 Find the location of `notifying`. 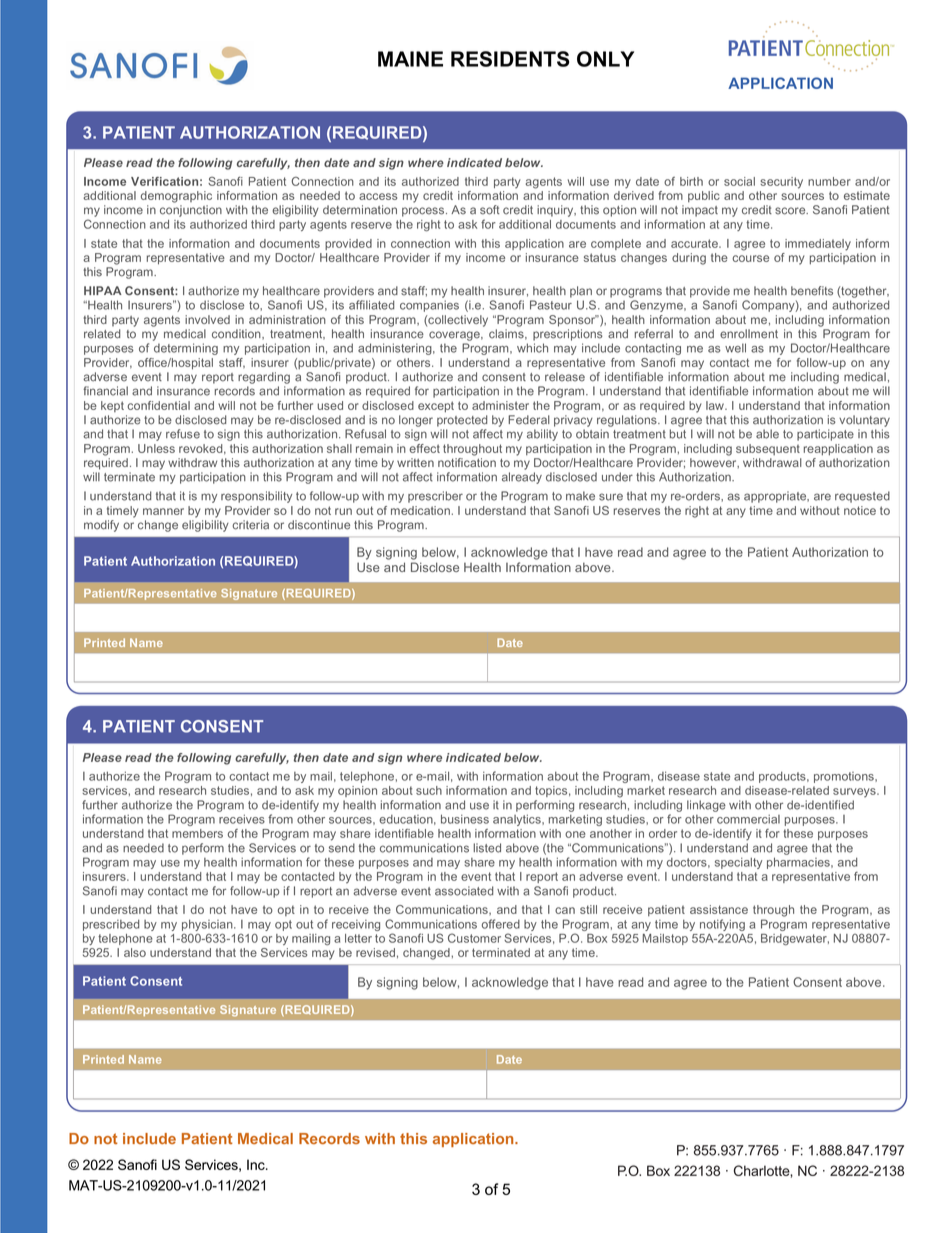

notifying is located at coordinates (722, 925).
